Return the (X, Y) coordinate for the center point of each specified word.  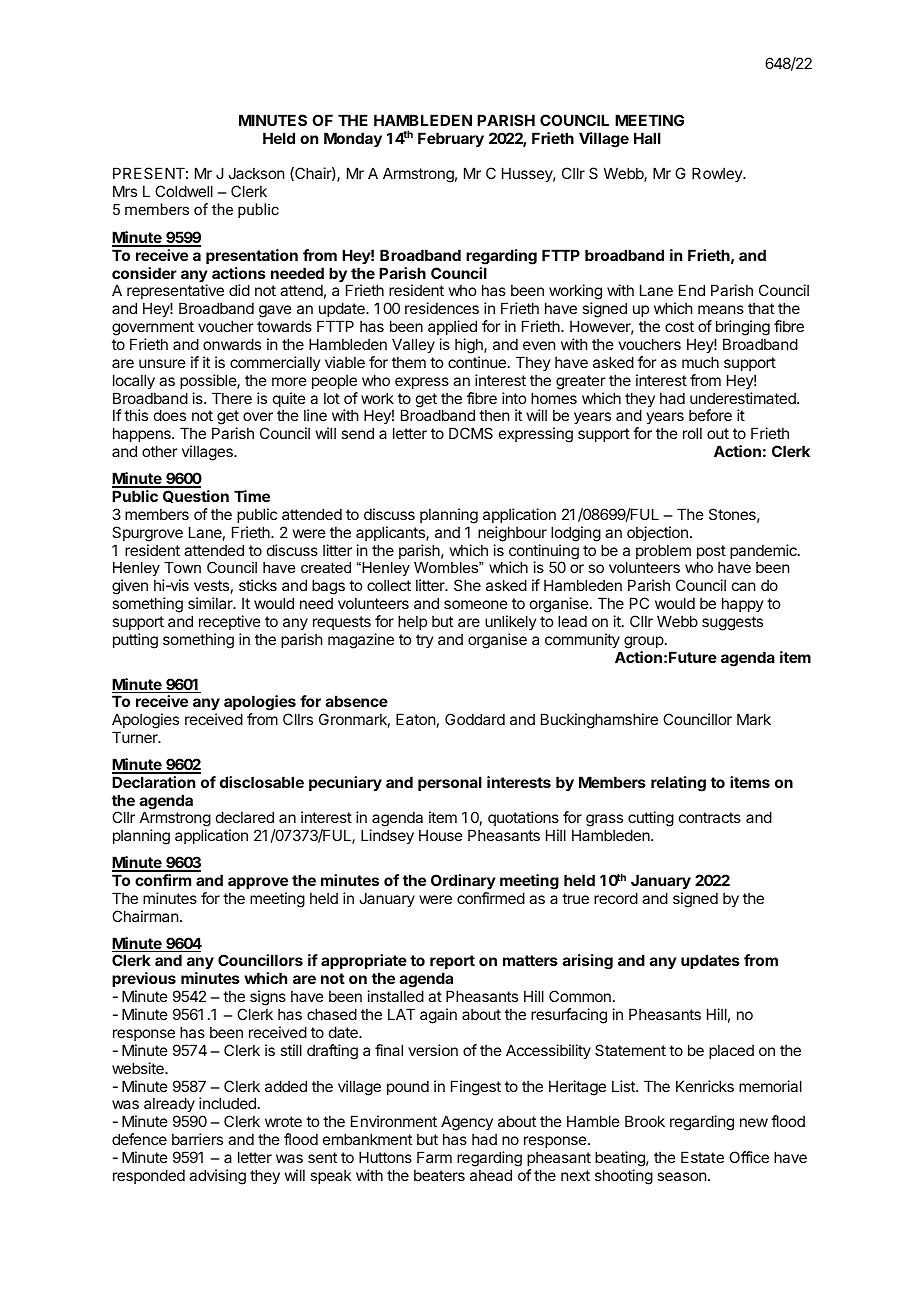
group (644, 642)
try (425, 641)
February (451, 139)
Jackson (256, 173)
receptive (230, 622)
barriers (197, 1139)
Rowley (718, 174)
